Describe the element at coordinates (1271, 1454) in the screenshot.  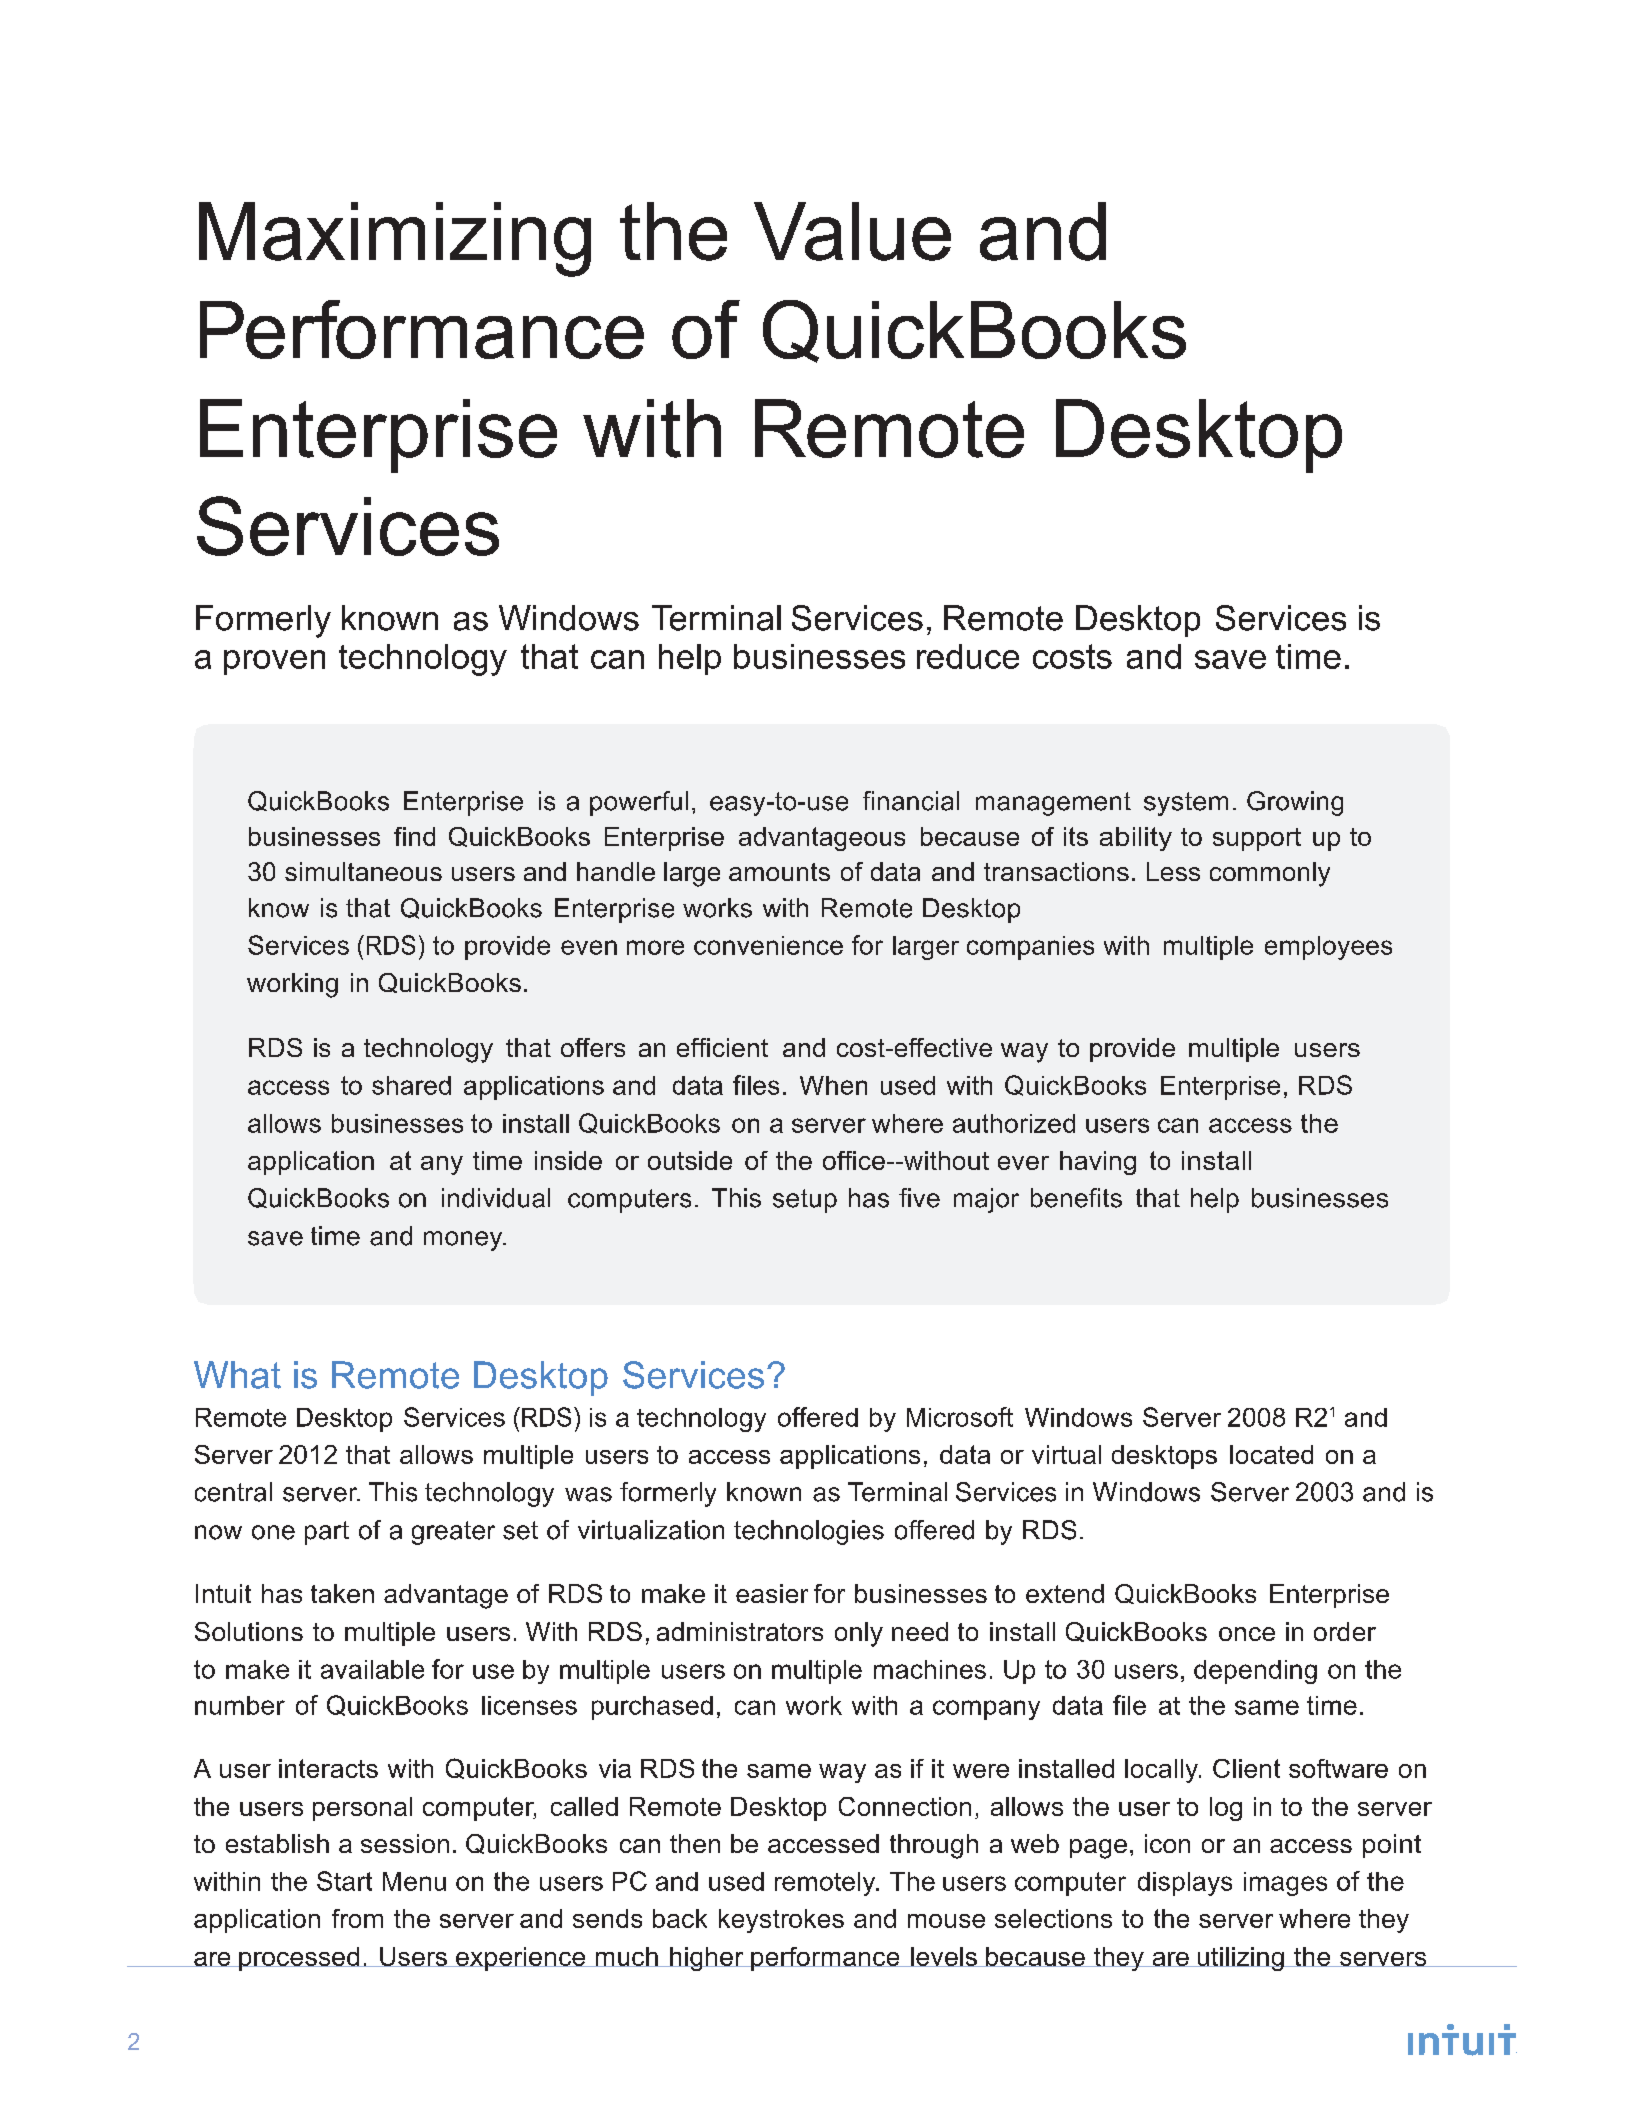
I see `located` at that location.
